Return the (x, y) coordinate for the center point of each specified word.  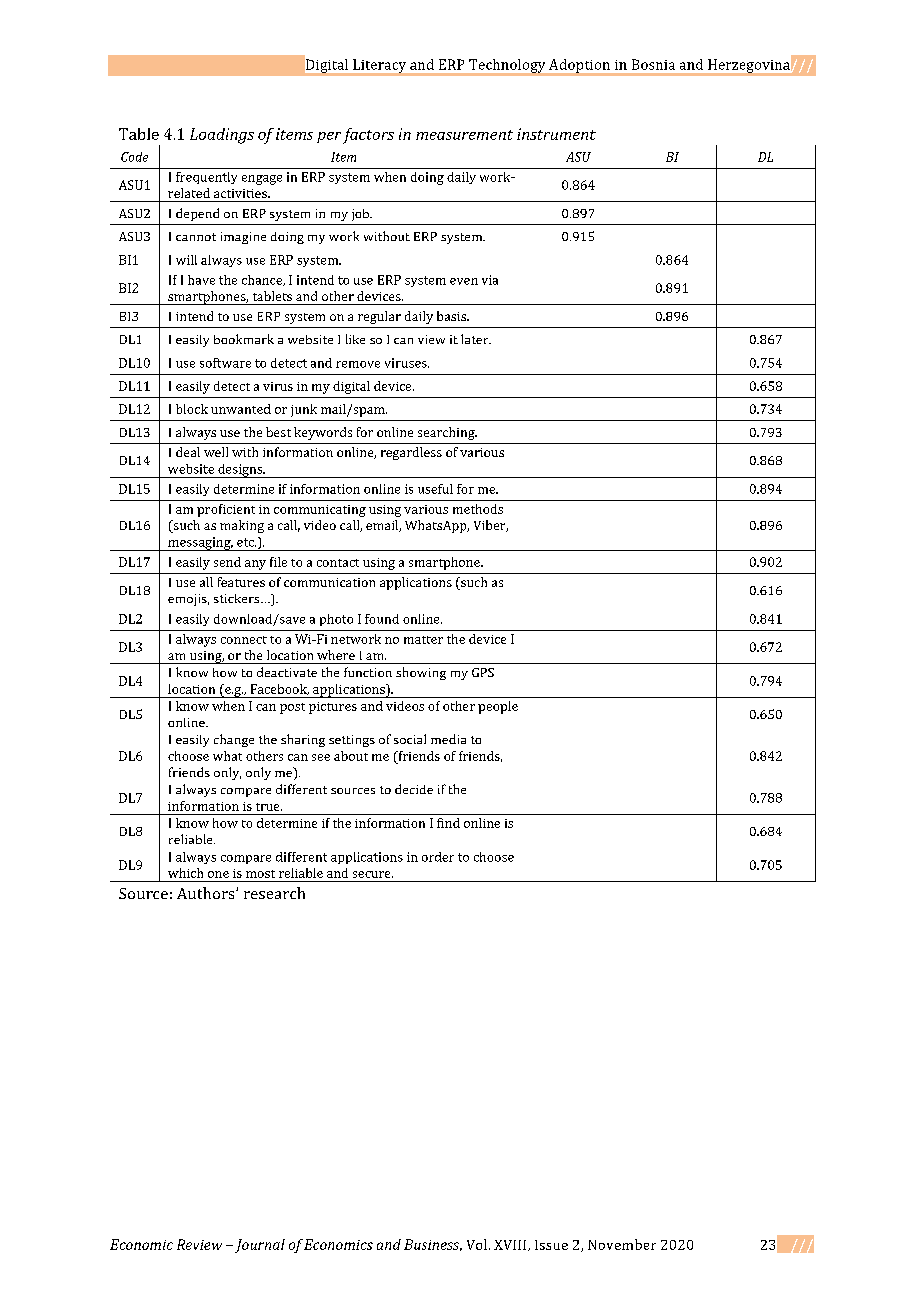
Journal (260, 1246)
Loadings (222, 136)
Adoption (580, 67)
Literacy (380, 67)
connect (244, 640)
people (498, 707)
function (368, 672)
